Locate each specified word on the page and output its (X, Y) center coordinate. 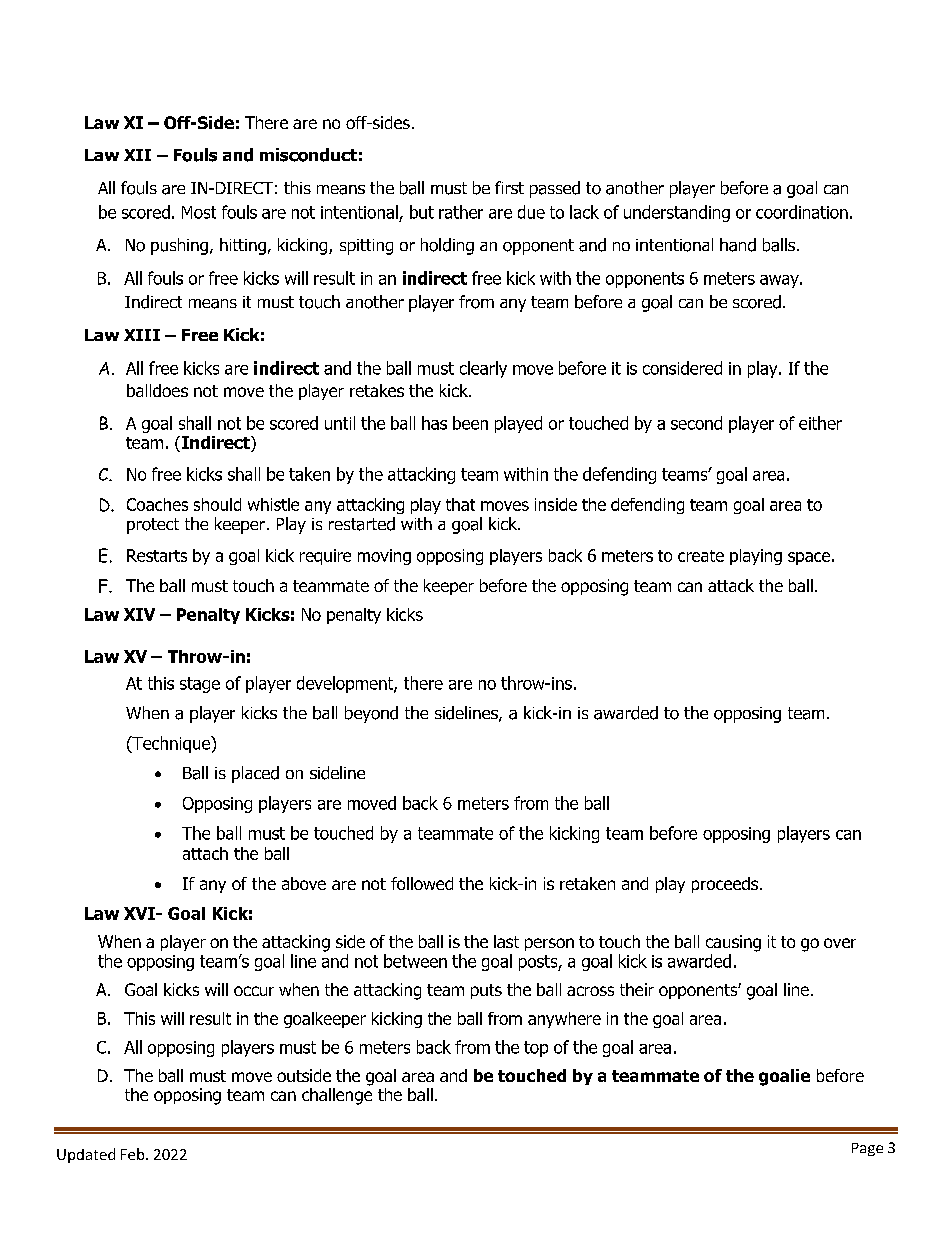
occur (254, 991)
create (701, 556)
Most (199, 212)
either (820, 423)
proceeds (726, 885)
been (470, 423)
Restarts (157, 555)
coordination (802, 212)
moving (384, 557)
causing (733, 943)
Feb (134, 1154)
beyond (371, 714)
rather (461, 212)
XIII (142, 335)
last (506, 941)
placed (255, 774)
